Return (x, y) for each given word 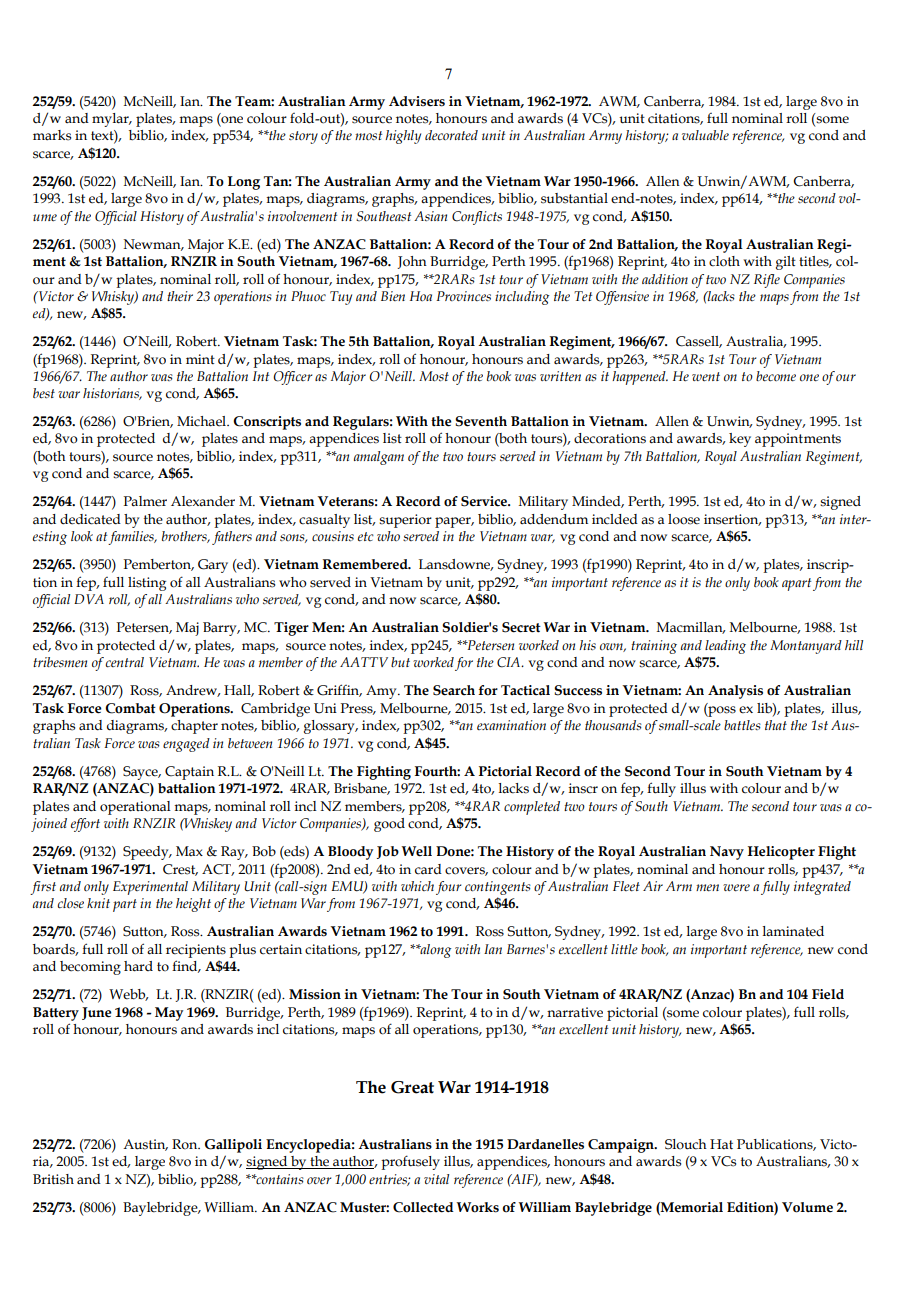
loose (684, 519)
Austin (145, 1145)
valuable (705, 135)
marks (52, 135)
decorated (451, 135)
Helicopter (781, 853)
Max (189, 851)
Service (485, 501)
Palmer (145, 501)
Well (417, 851)
